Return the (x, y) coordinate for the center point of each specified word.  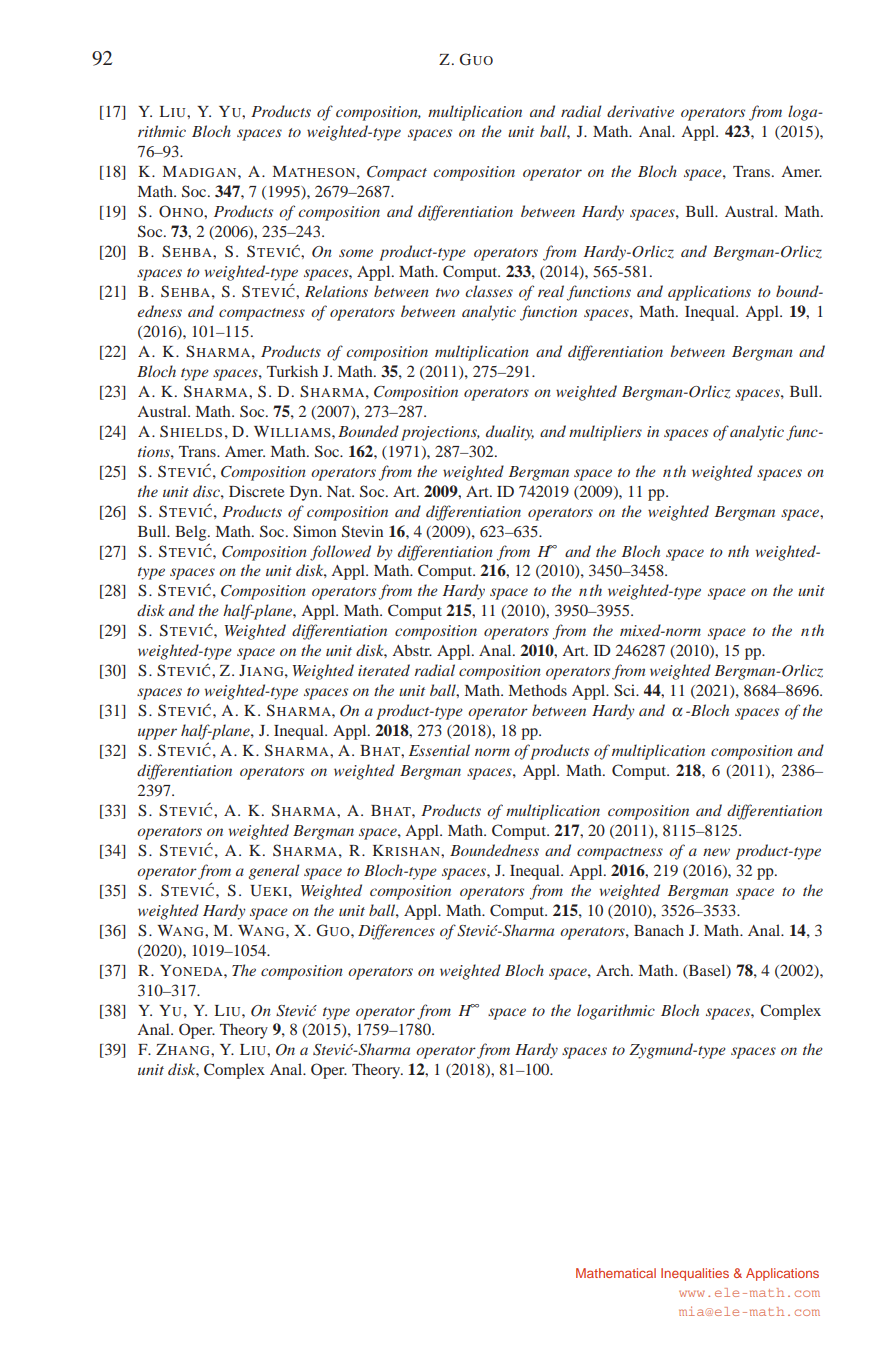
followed (340, 553)
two (448, 292)
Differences (396, 932)
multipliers (605, 433)
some (356, 253)
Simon (314, 531)
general (274, 872)
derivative (640, 111)
